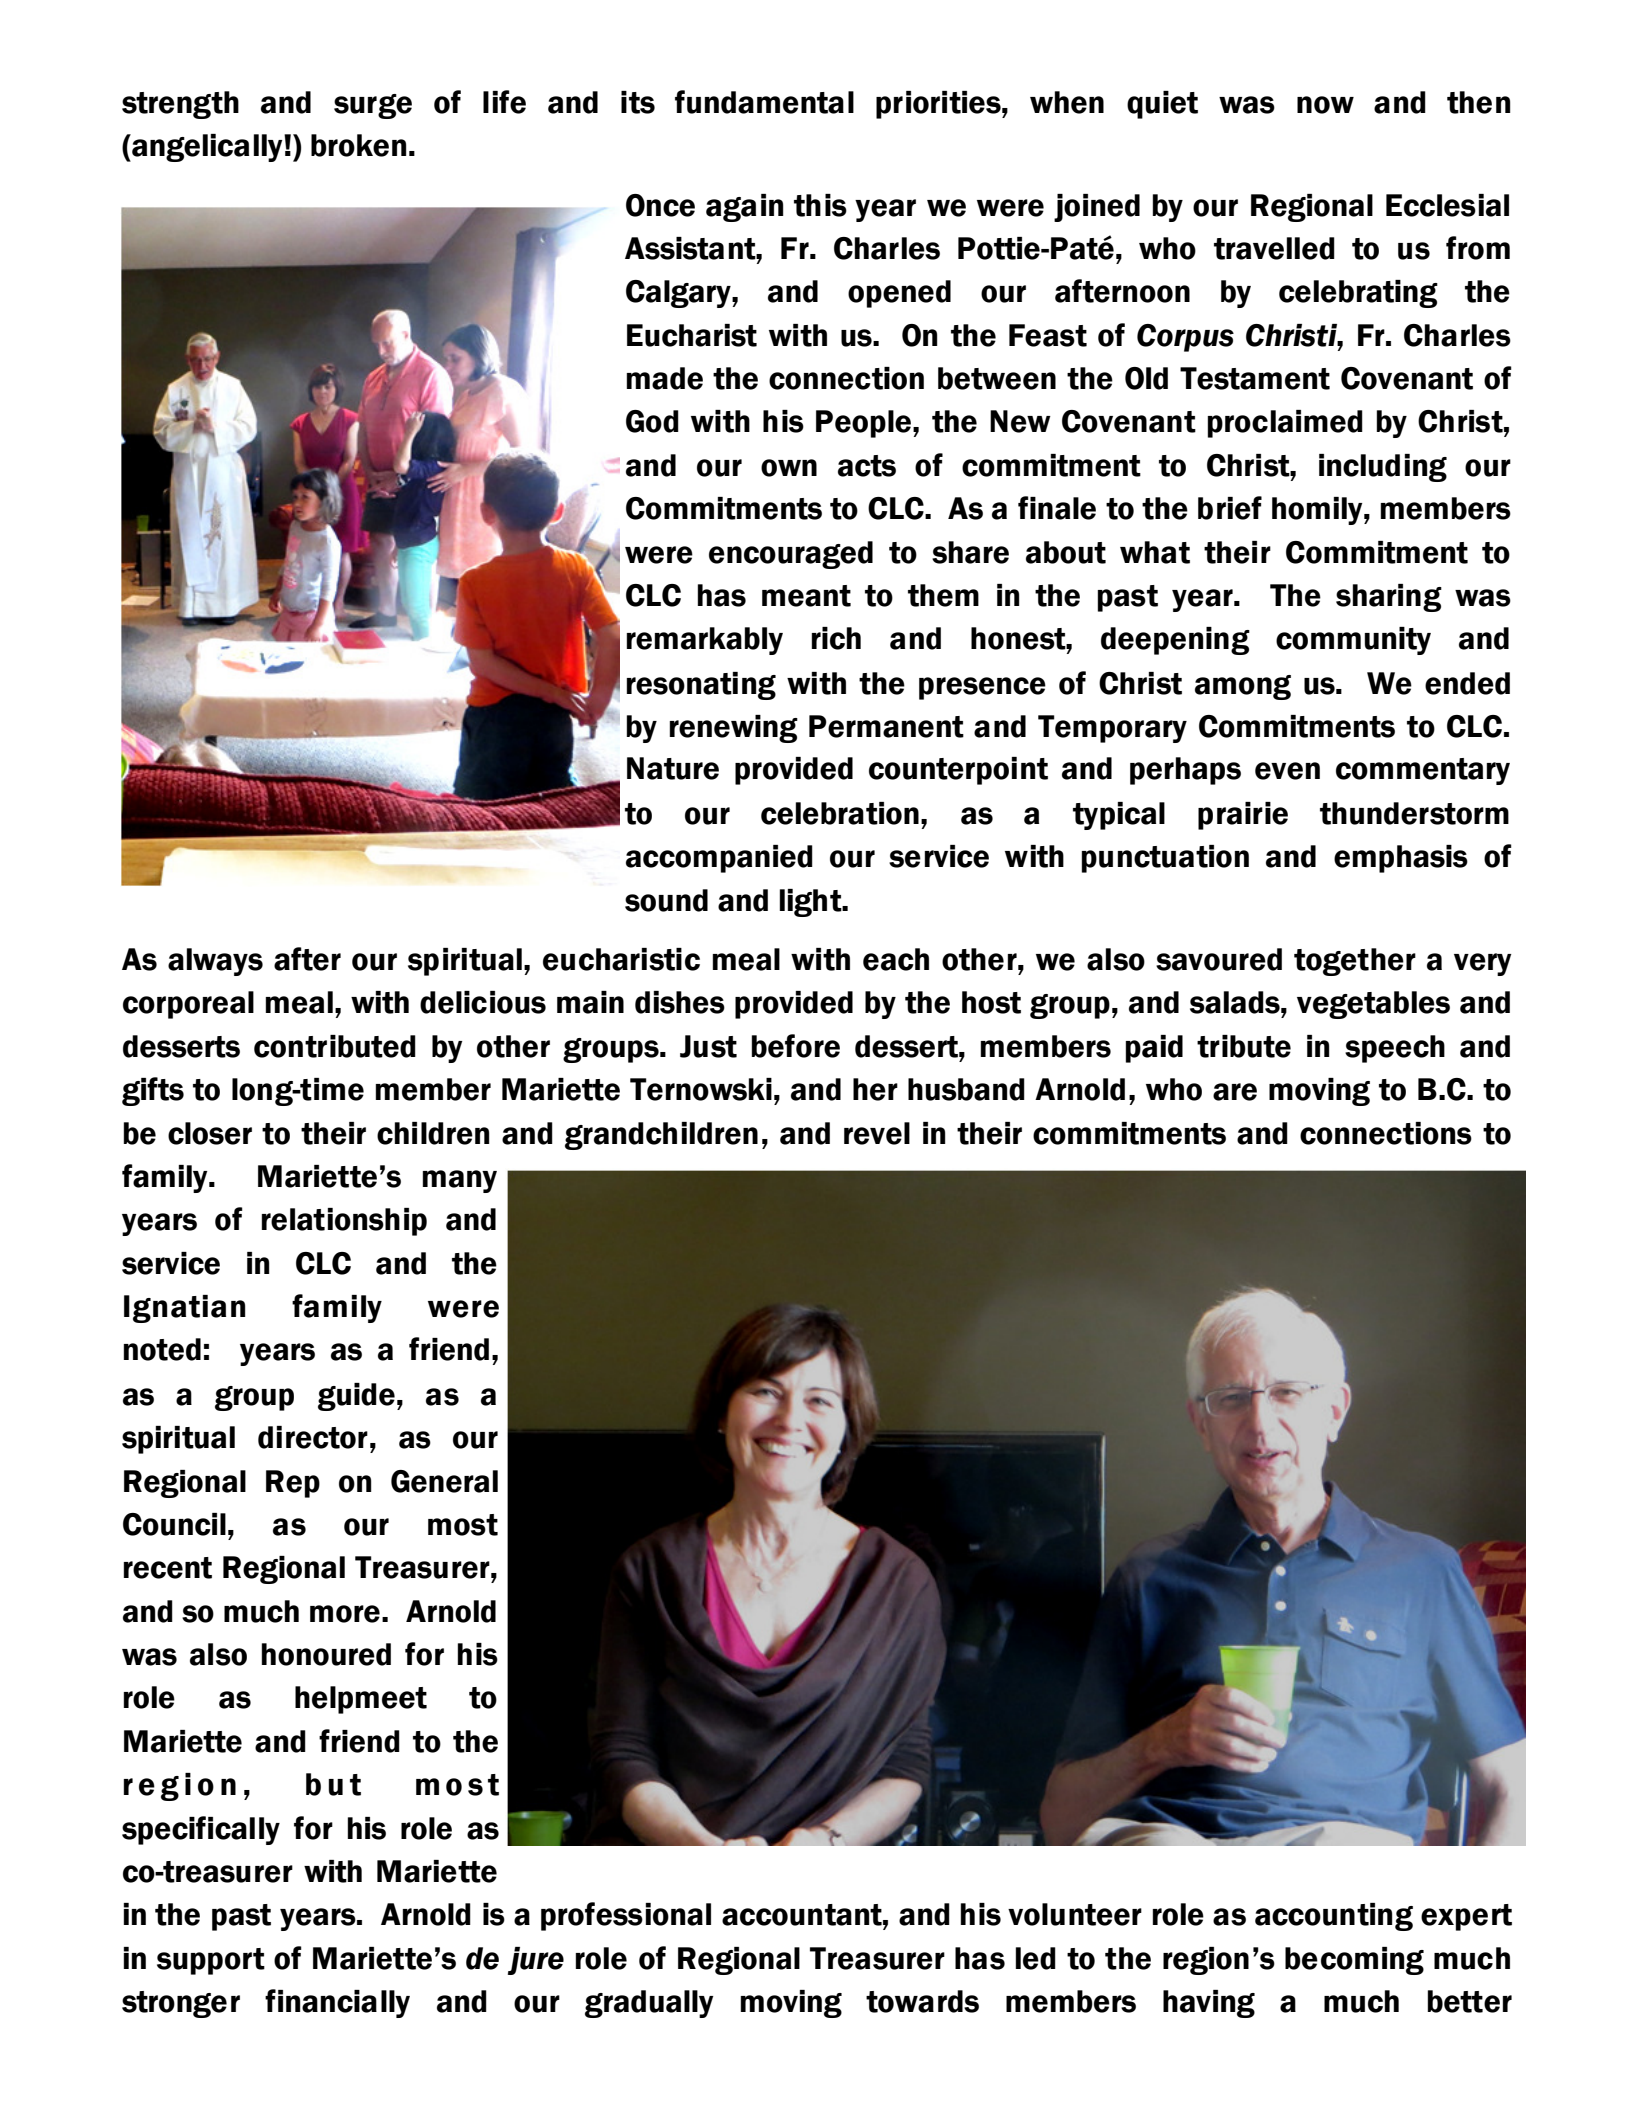  What do you see at coordinates (1287, 771) in the screenshot?
I see `even` at bounding box center [1287, 771].
